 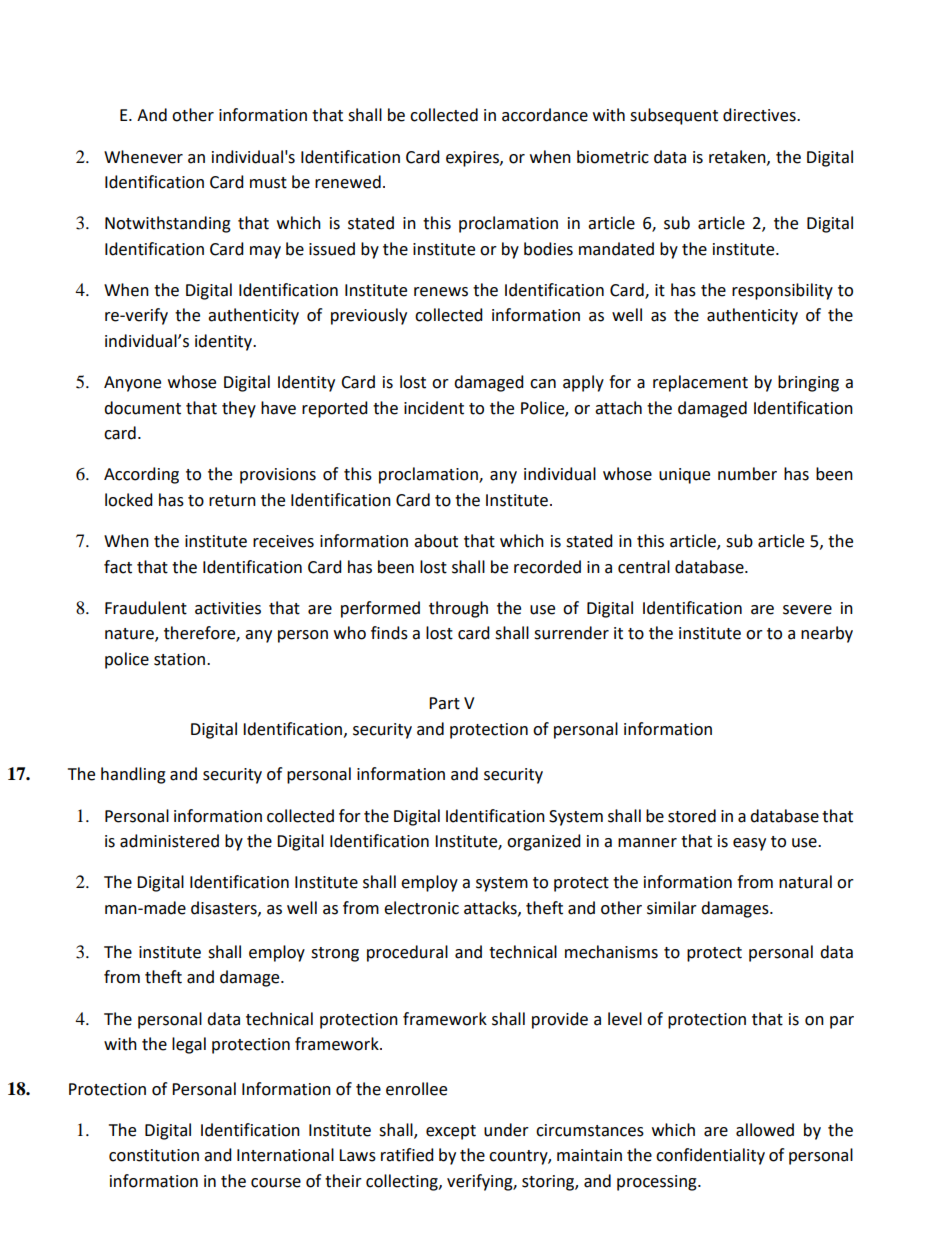 I want to click on except, so click(x=451, y=1132).
